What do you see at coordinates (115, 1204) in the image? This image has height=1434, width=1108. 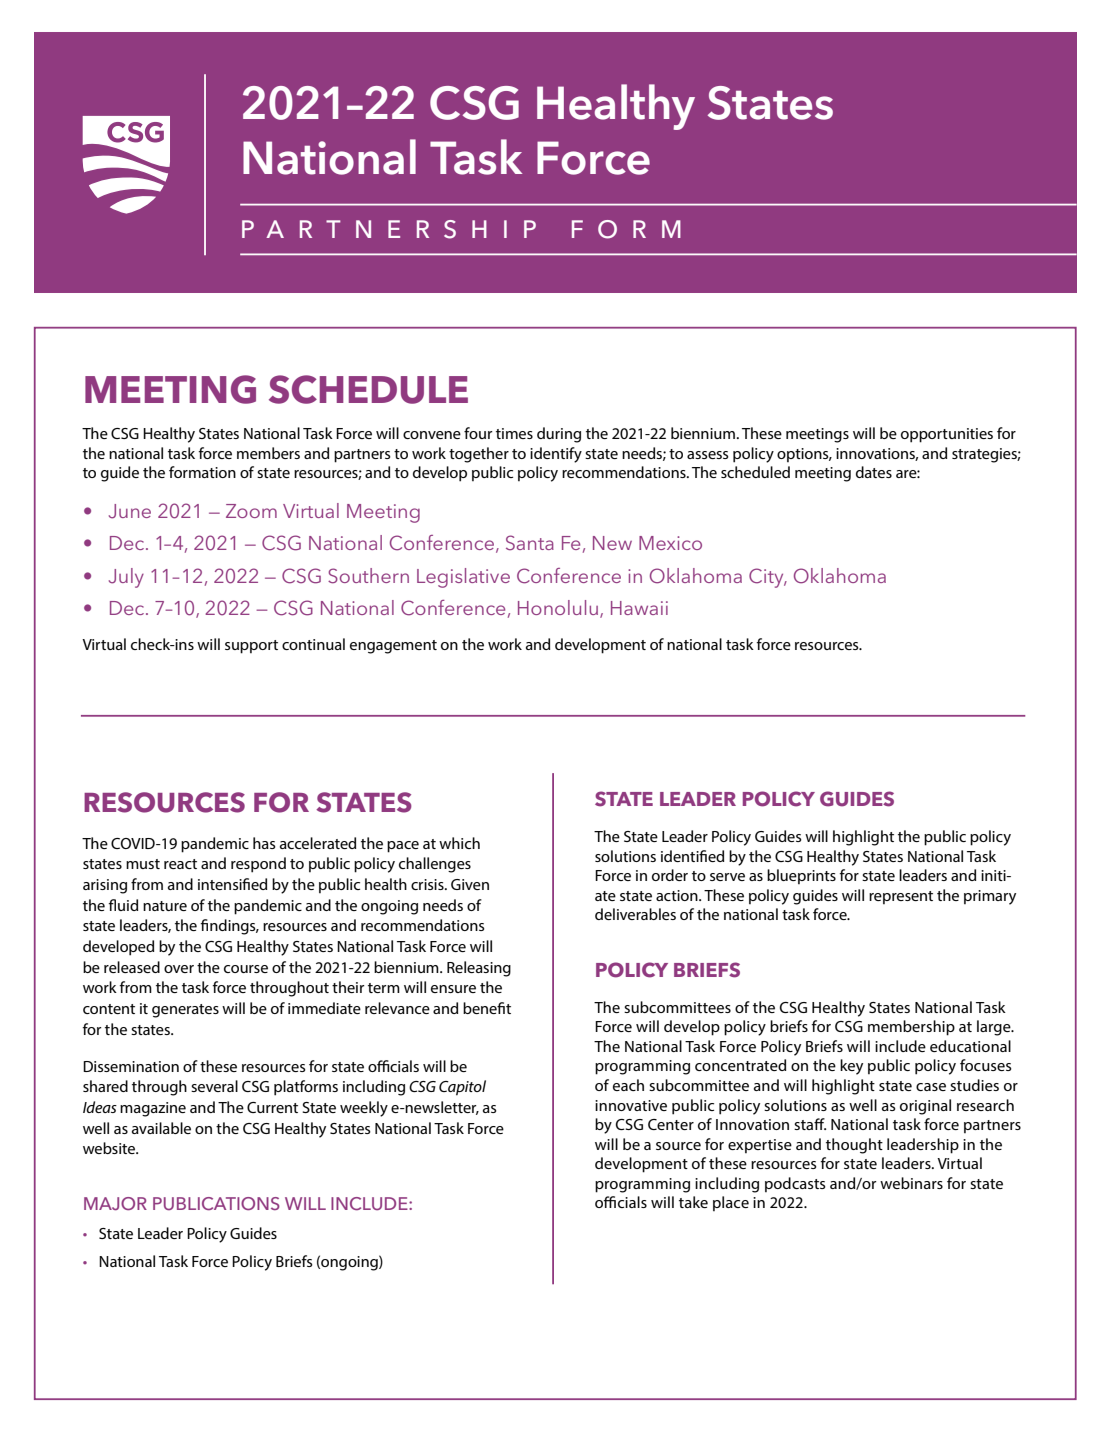 I see `MAJOR` at bounding box center [115, 1204].
